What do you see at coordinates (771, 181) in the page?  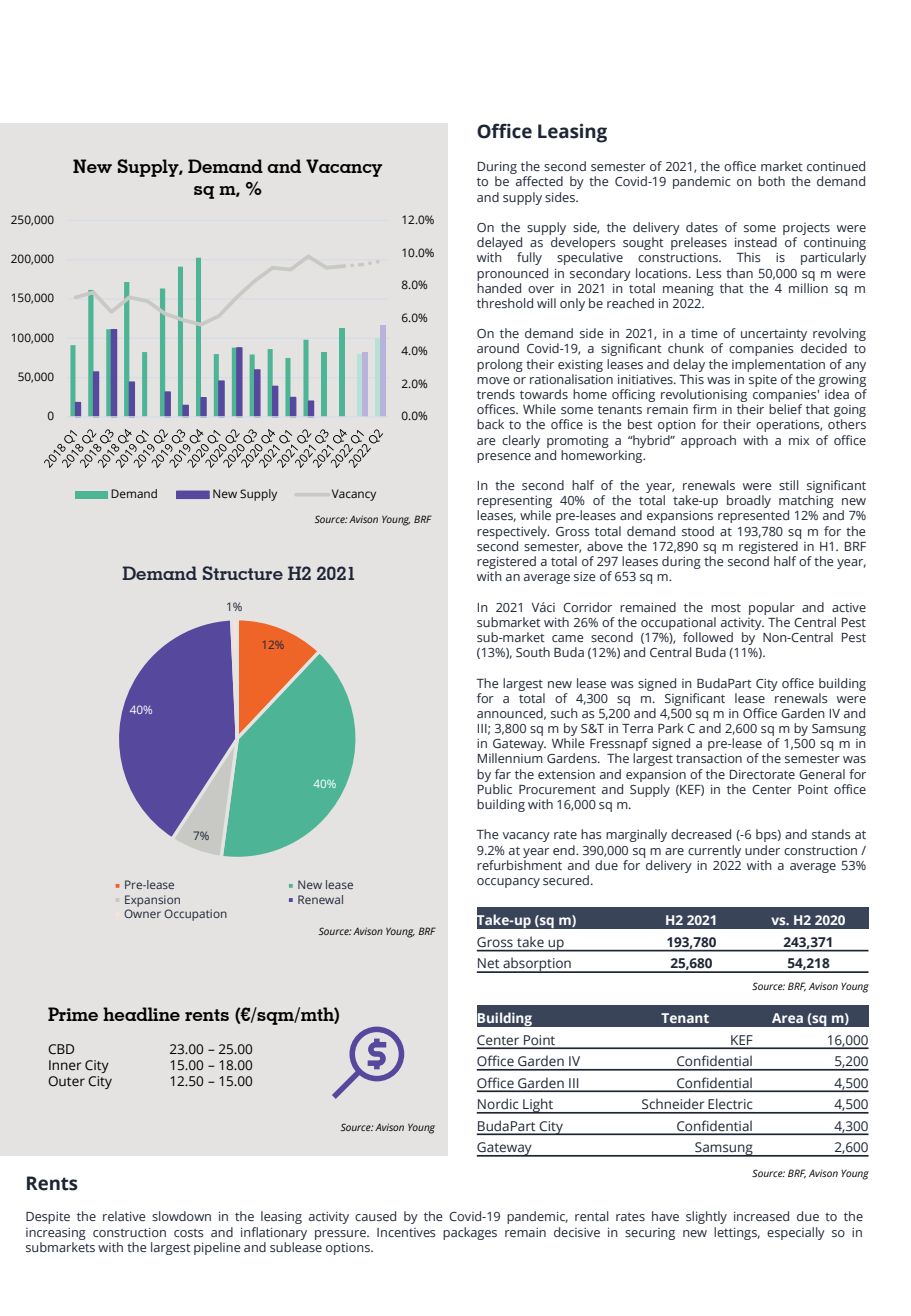 I see `both` at bounding box center [771, 181].
